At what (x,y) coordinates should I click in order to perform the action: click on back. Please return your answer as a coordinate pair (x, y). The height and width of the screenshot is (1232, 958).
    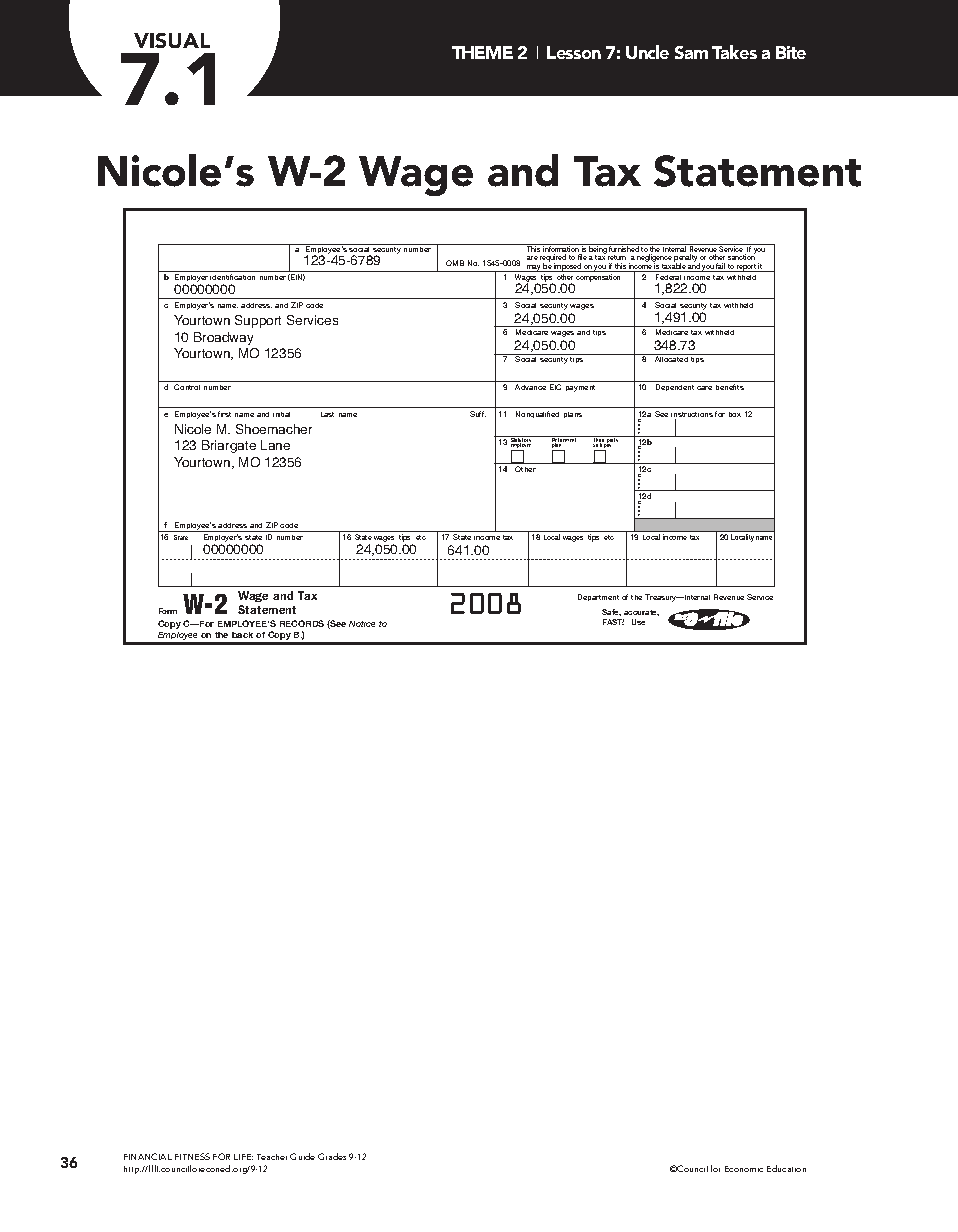
    Looking at the image, I should click on (242, 635).
